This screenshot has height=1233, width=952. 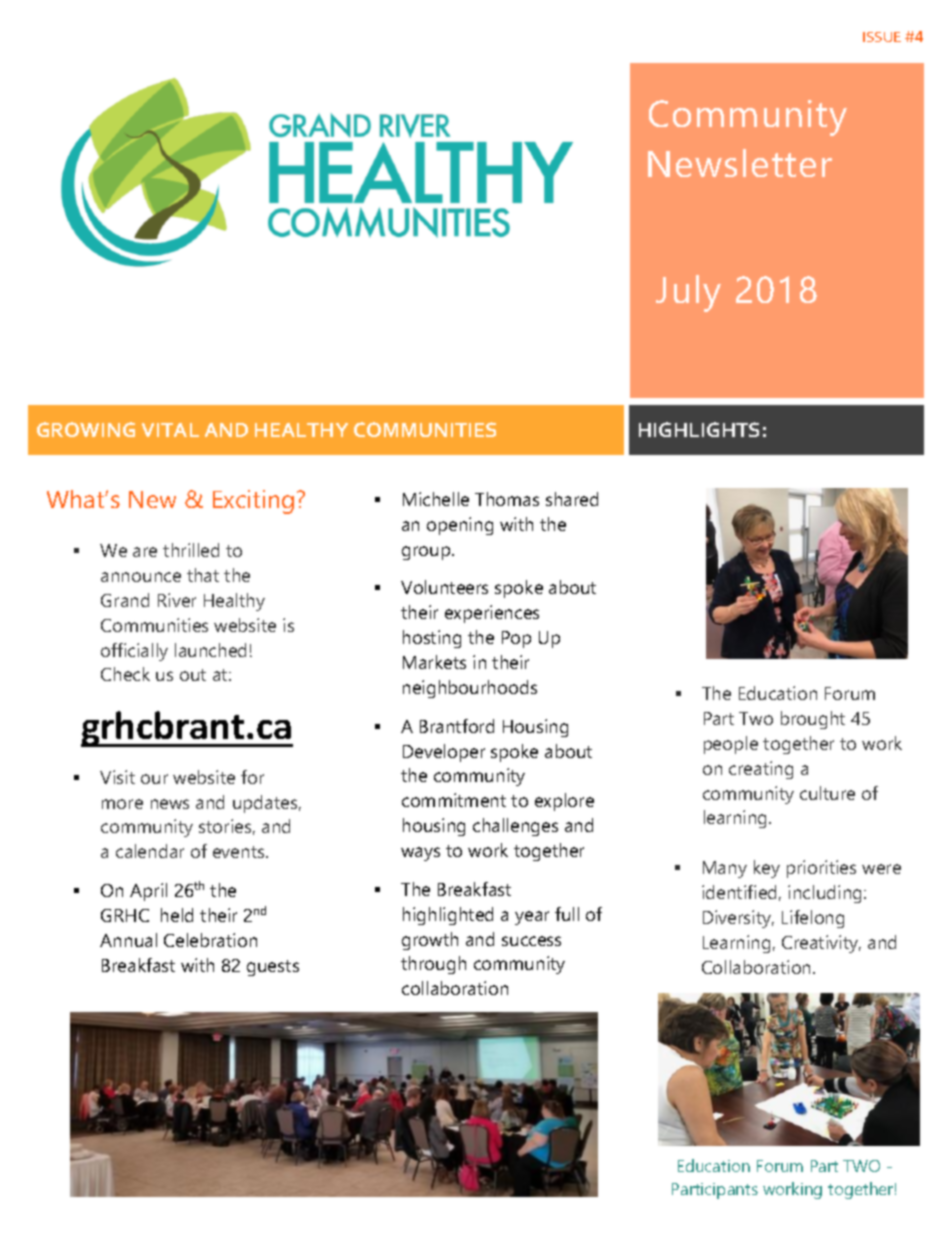 What do you see at coordinates (813, 720) in the screenshot?
I see `brought` at bounding box center [813, 720].
